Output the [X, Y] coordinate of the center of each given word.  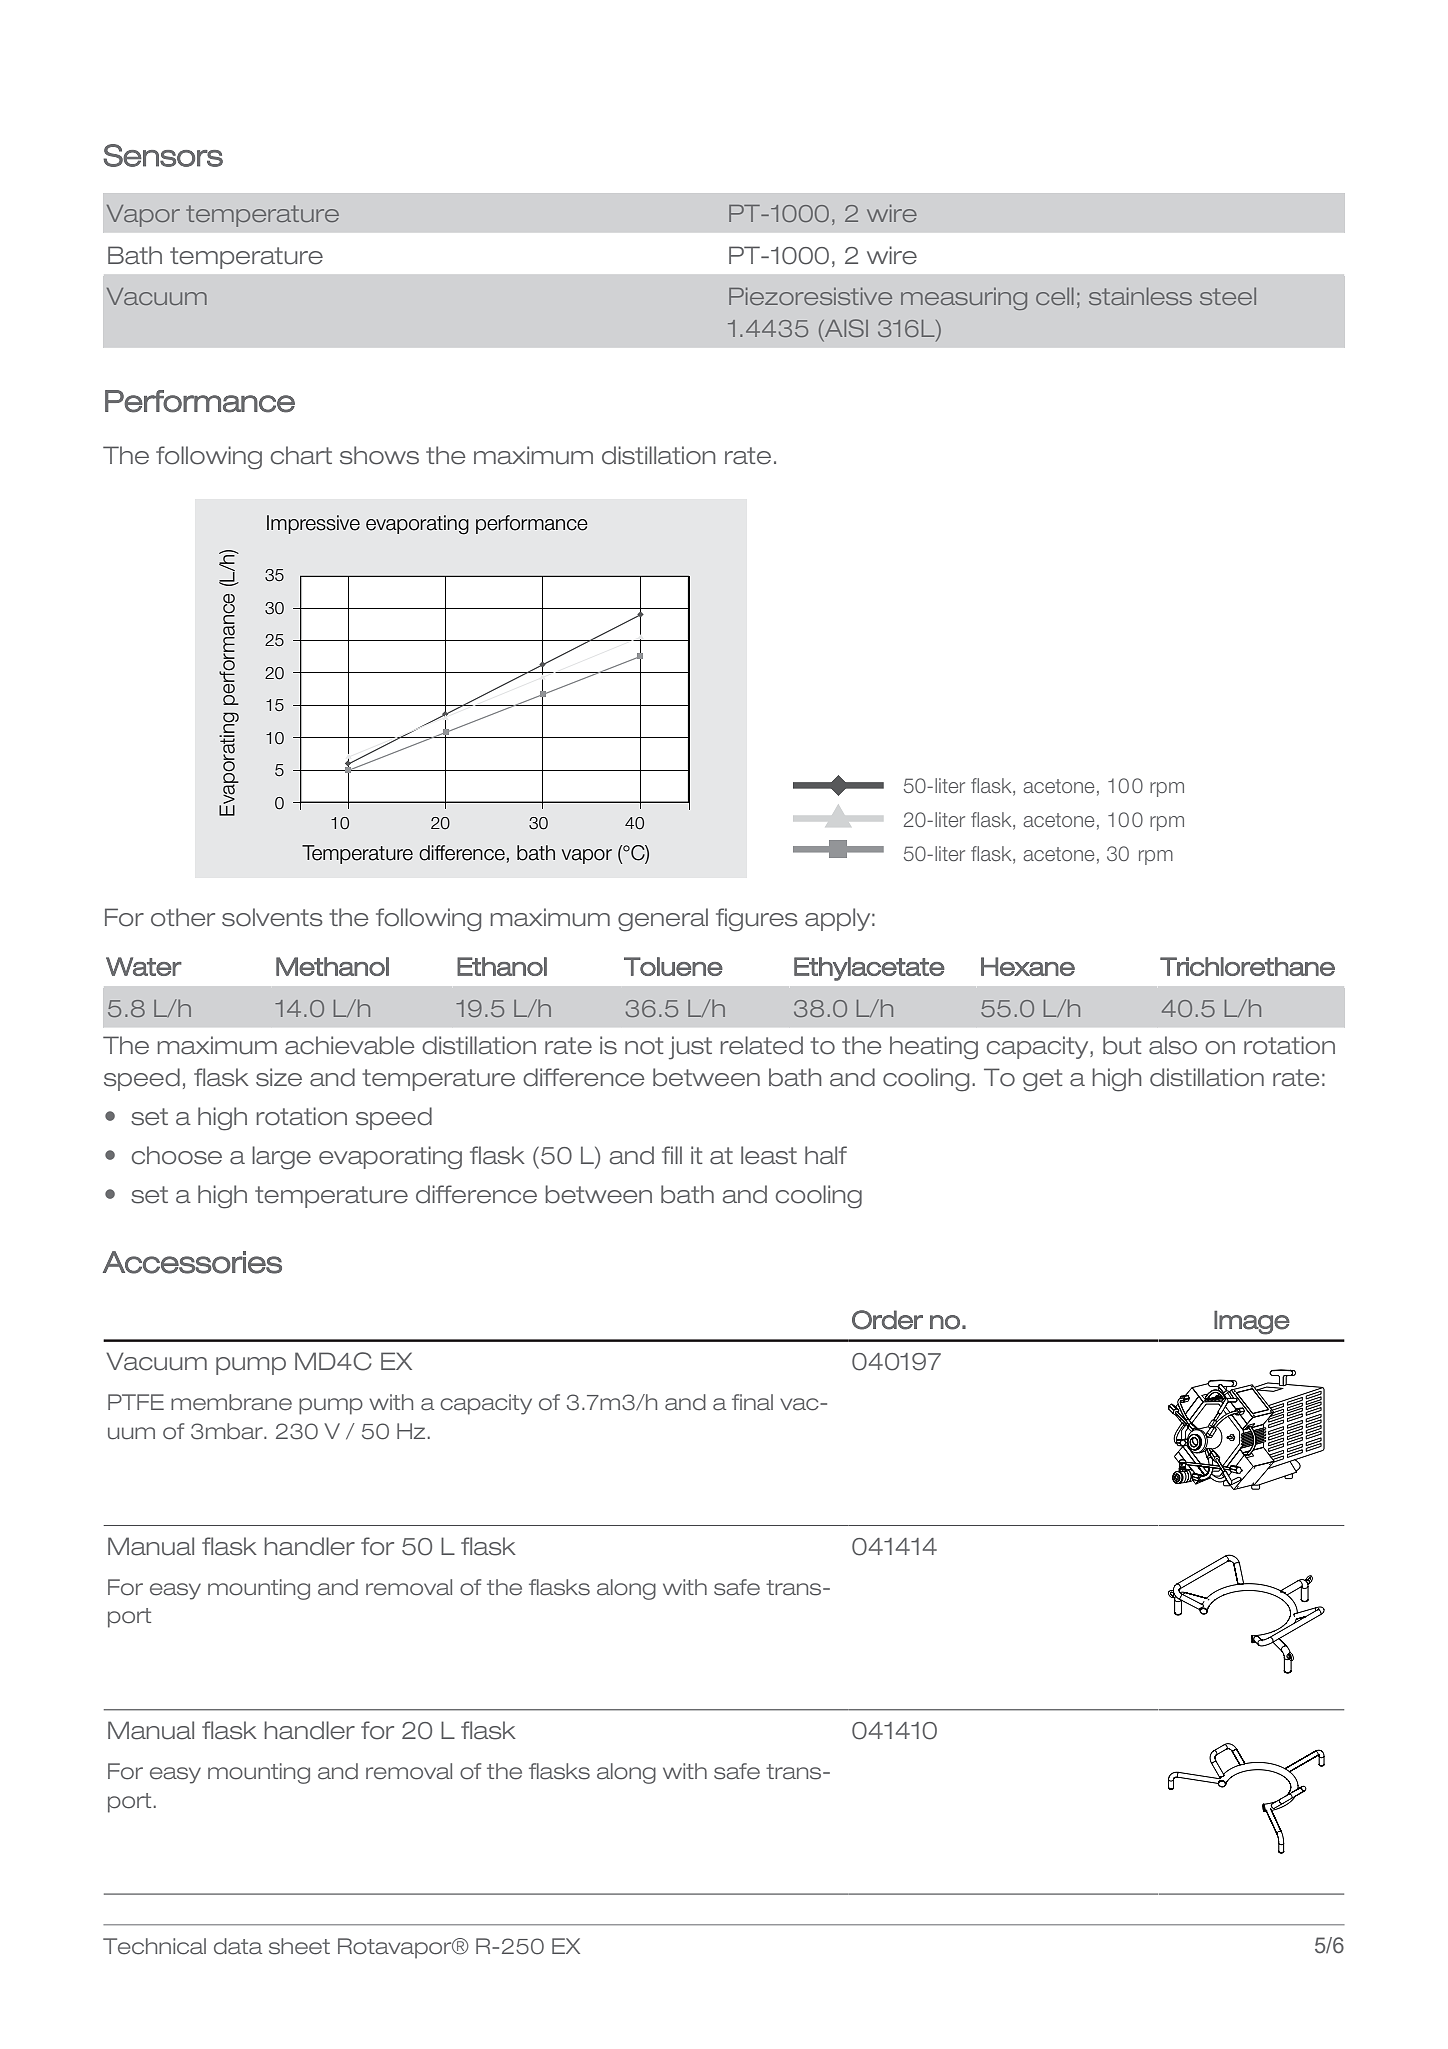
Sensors [163, 155]
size [279, 1077]
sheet [299, 1946]
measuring [964, 298]
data [238, 1946]
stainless [1140, 296]
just [690, 1048]
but [1122, 1045]
